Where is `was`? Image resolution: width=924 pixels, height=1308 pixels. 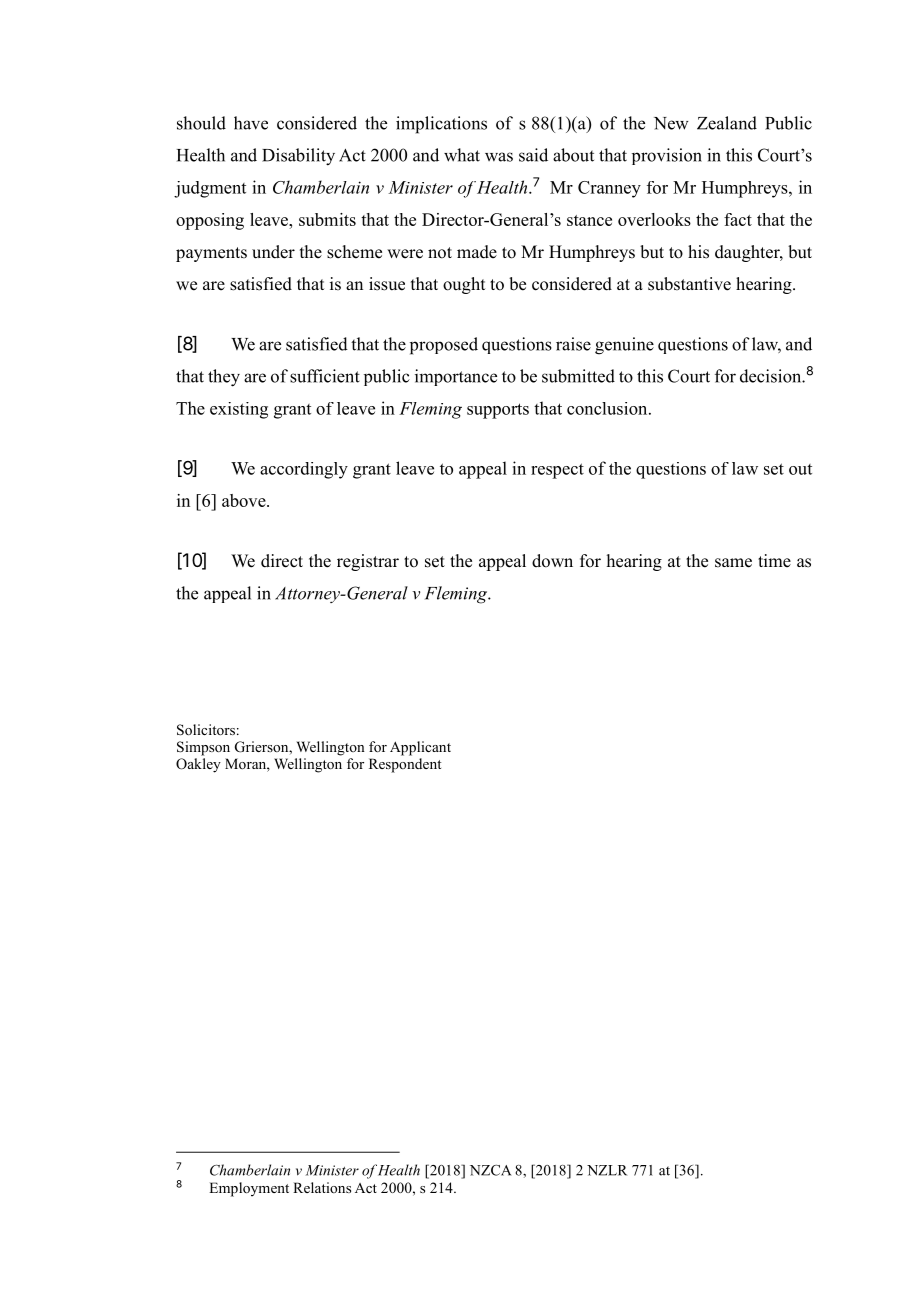
was is located at coordinates (499, 157).
